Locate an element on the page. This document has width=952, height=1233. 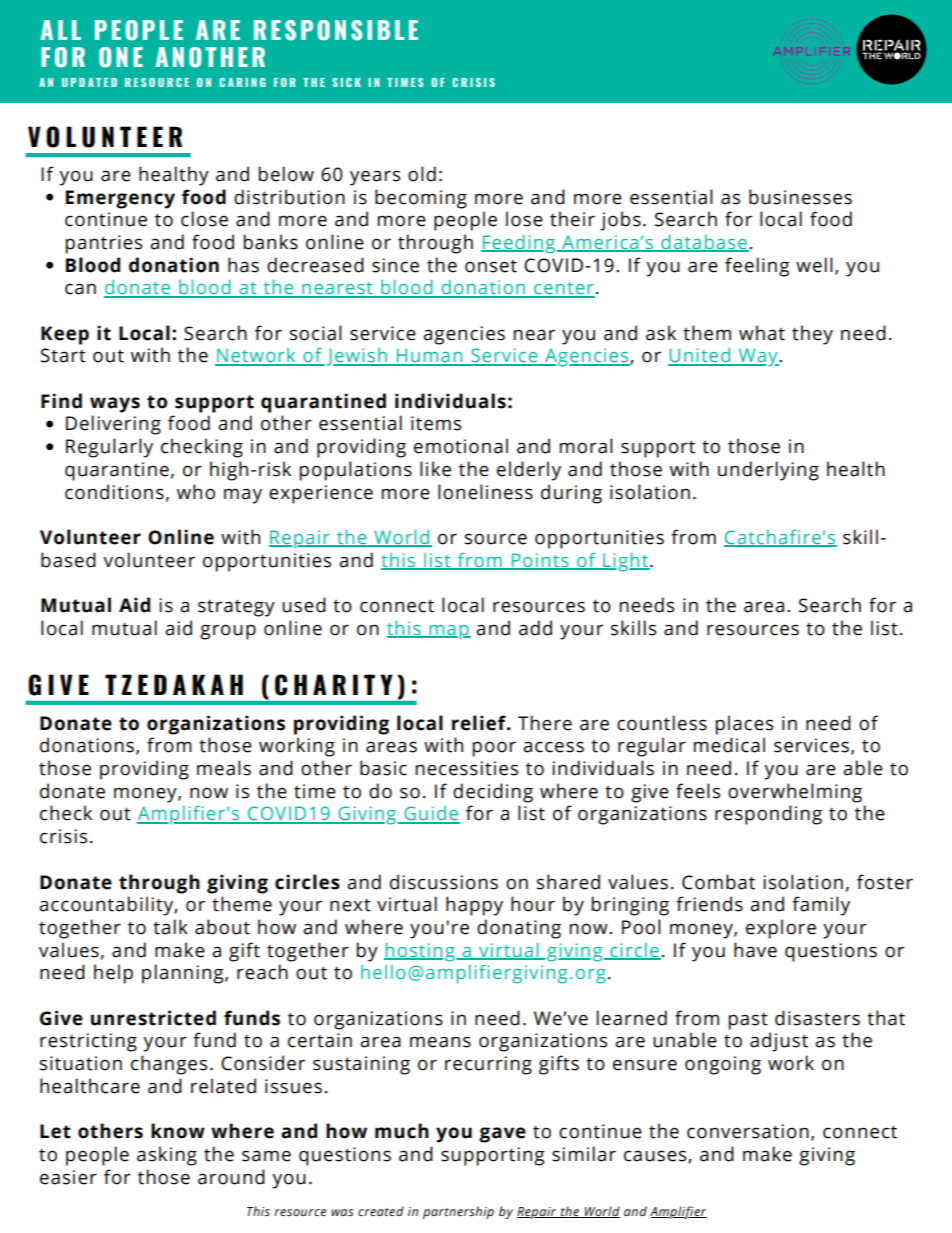
asking is located at coordinates (167, 1156).
